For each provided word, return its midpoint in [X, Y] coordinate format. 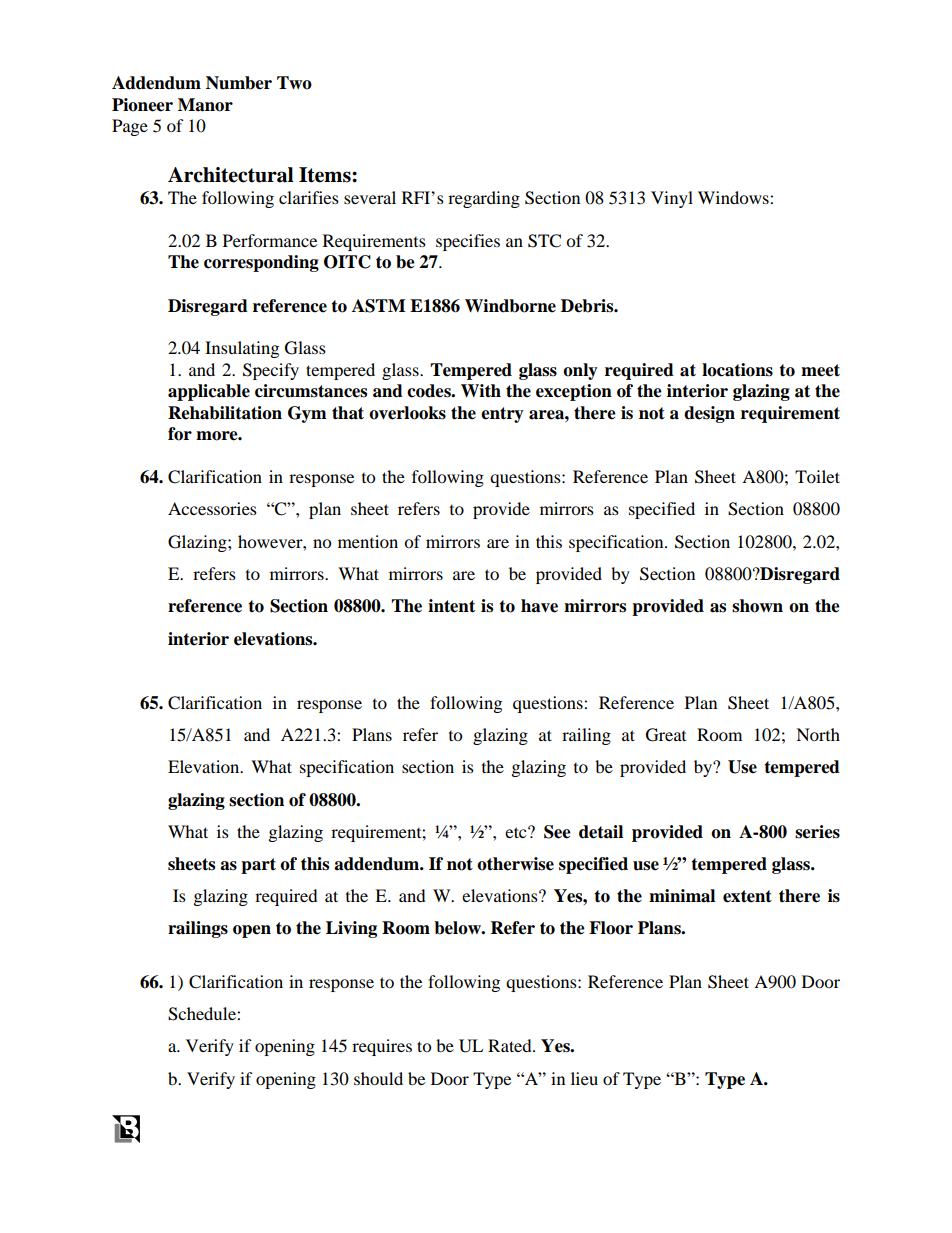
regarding [484, 199]
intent [451, 606]
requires [382, 1047]
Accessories [212, 508]
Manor [205, 105]
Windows [734, 197]
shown [757, 606]
